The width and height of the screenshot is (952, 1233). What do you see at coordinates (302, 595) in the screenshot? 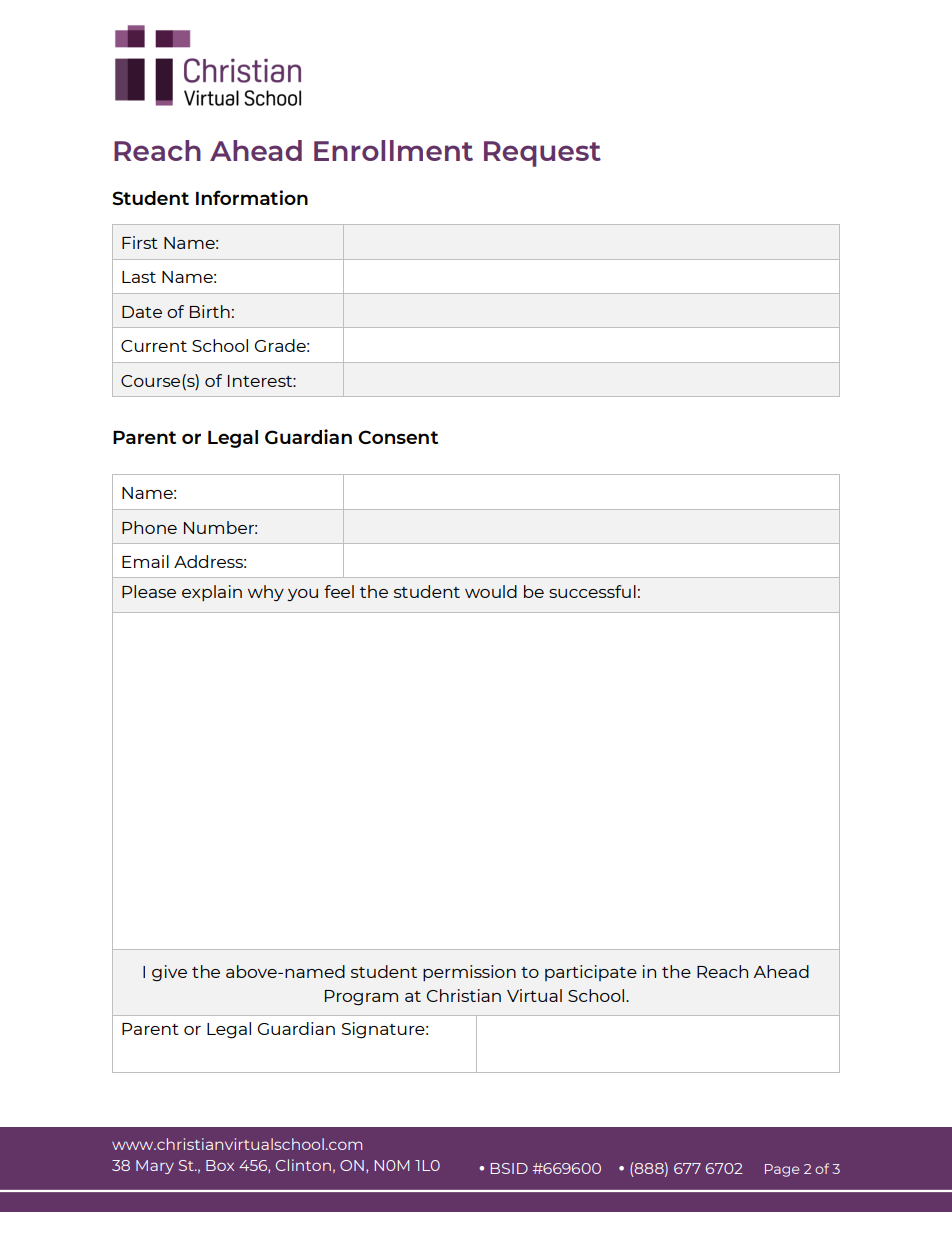
I see `you` at bounding box center [302, 595].
